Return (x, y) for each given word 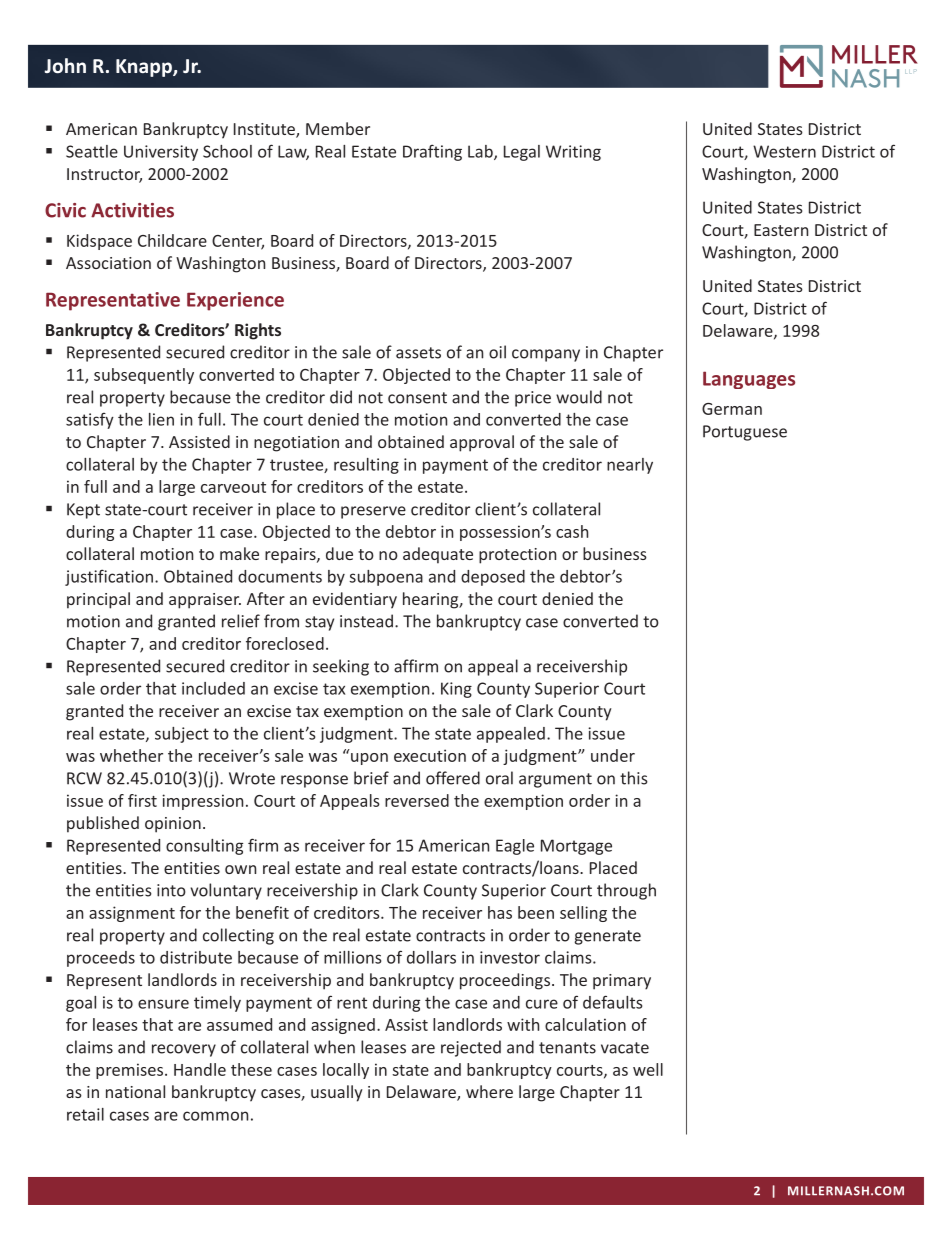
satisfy (90, 421)
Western (784, 151)
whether (131, 755)
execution (430, 755)
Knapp (145, 68)
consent (417, 398)
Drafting (432, 152)
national (135, 1091)
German (732, 409)
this (634, 778)
